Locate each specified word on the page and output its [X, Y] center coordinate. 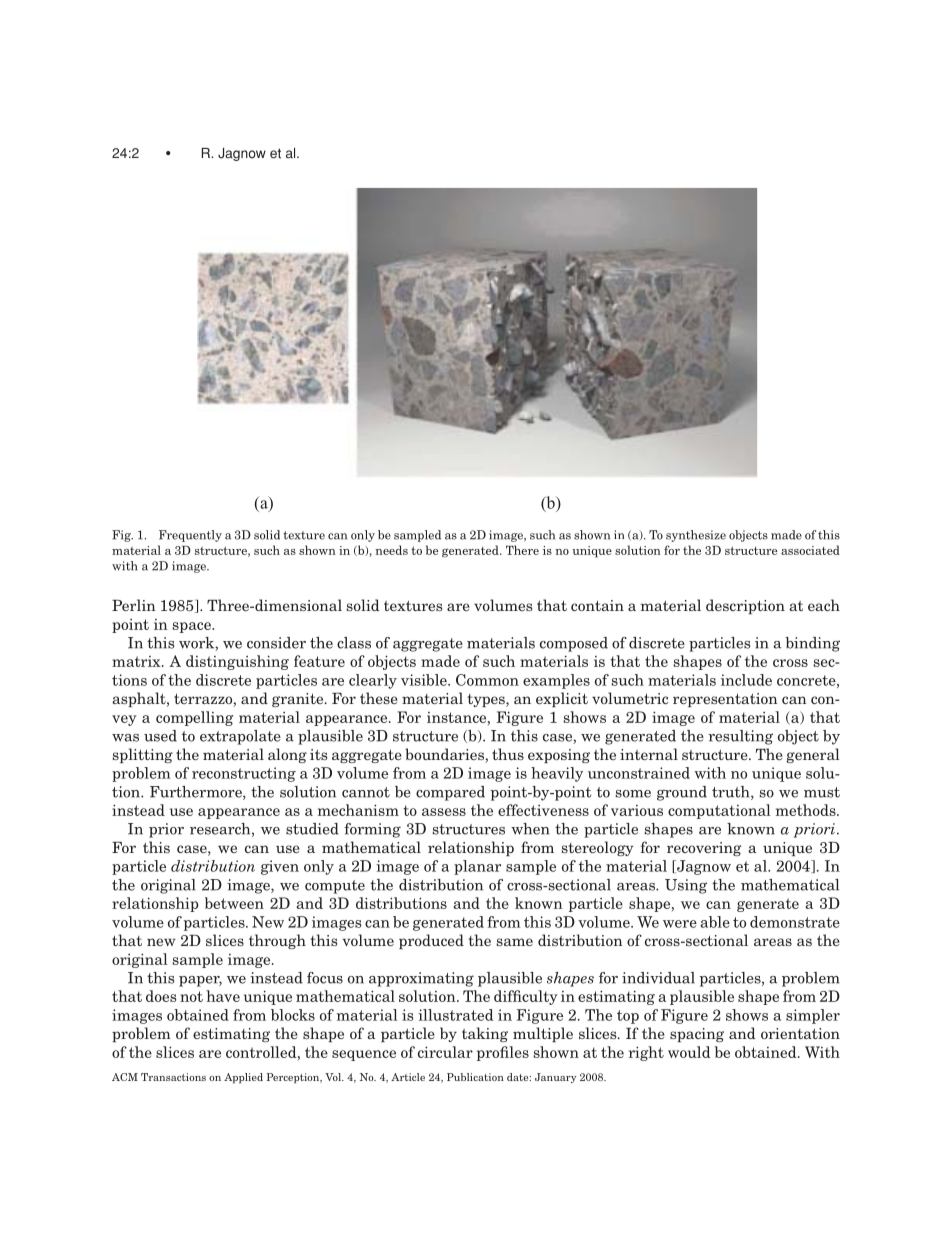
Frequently [190, 536]
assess [444, 812]
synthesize [696, 536]
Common [487, 680]
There [522, 550]
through [277, 941]
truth [732, 793]
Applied [243, 1078]
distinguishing [237, 662]
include [746, 680]
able [715, 922]
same [515, 942]
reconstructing [244, 774]
